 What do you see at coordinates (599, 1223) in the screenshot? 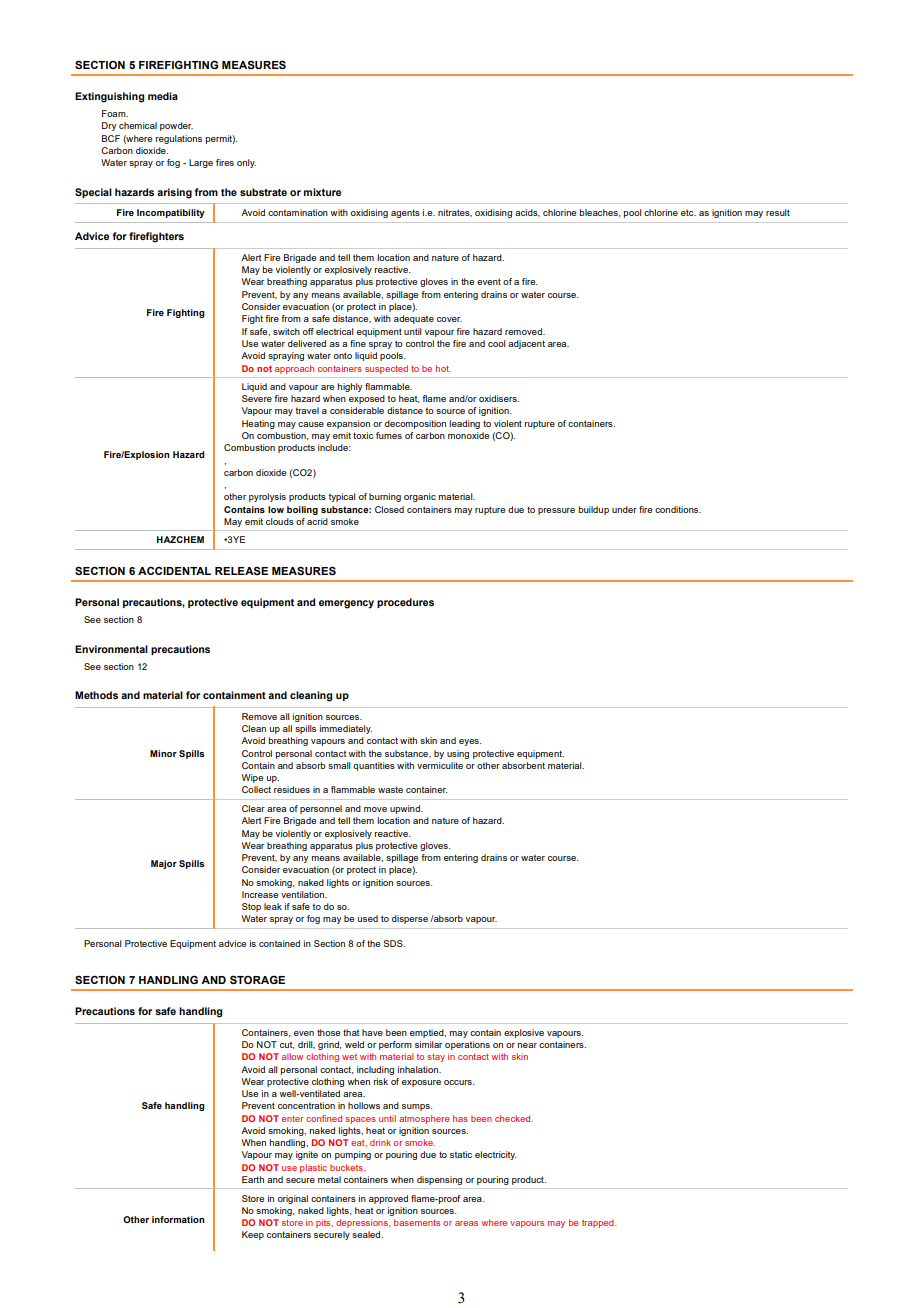
I see `trapped` at bounding box center [599, 1223].
